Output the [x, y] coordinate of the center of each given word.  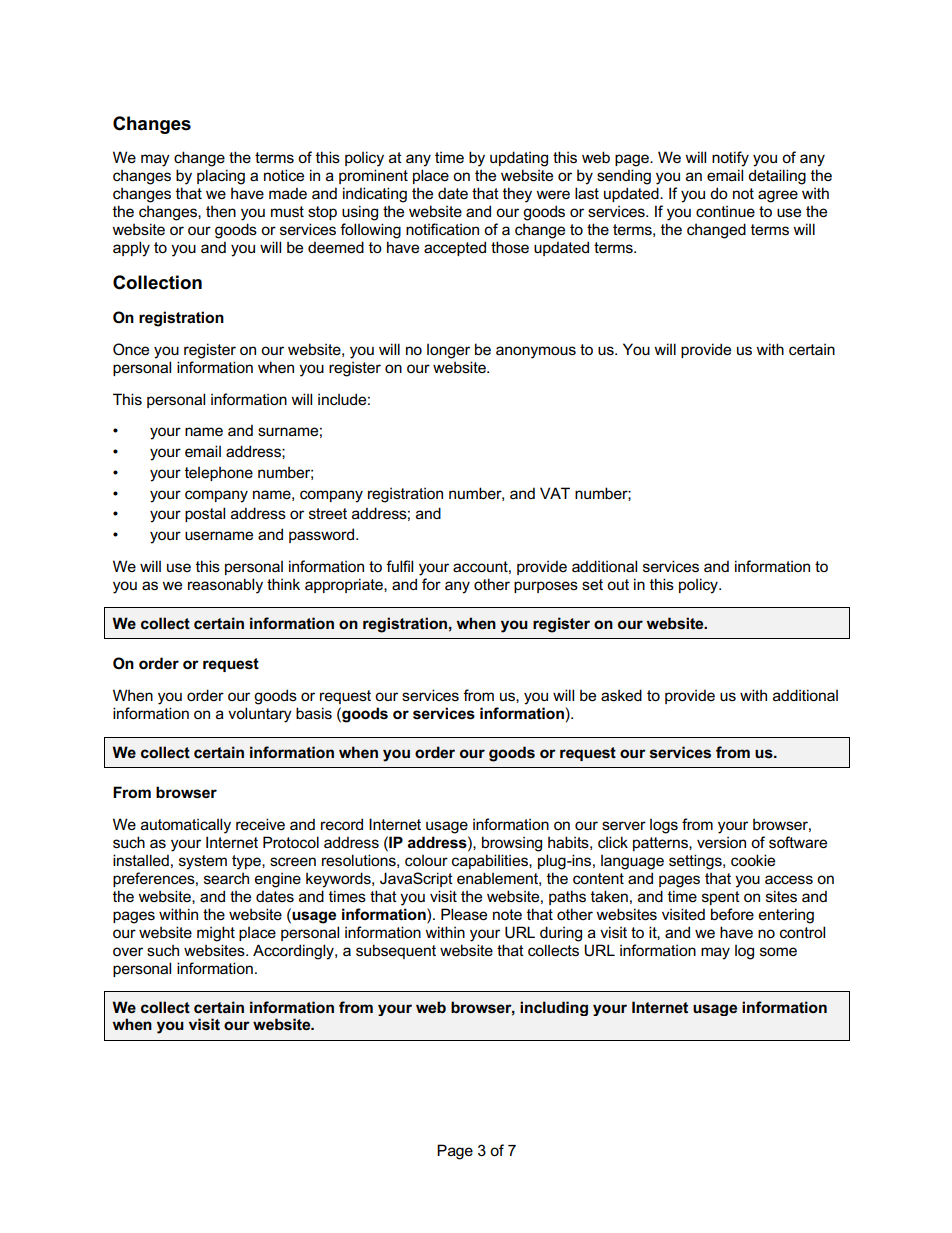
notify [730, 159]
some [778, 951]
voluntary [260, 715]
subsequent [396, 951]
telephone [219, 473]
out [618, 584]
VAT [555, 493]
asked [621, 695]
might [216, 934]
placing [221, 177]
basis [314, 713]
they [517, 195]
